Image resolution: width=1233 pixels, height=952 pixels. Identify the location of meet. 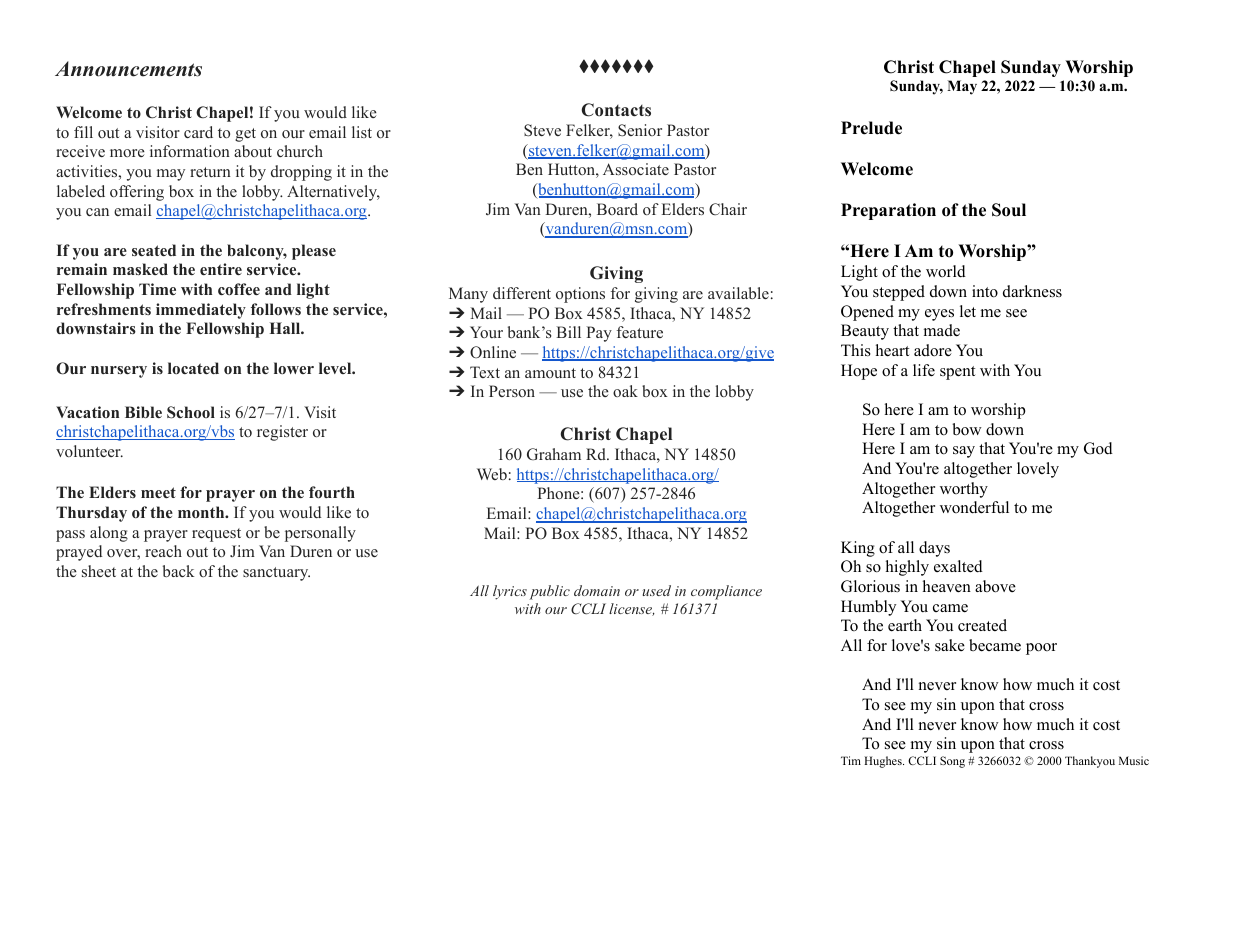
(158, 492).
